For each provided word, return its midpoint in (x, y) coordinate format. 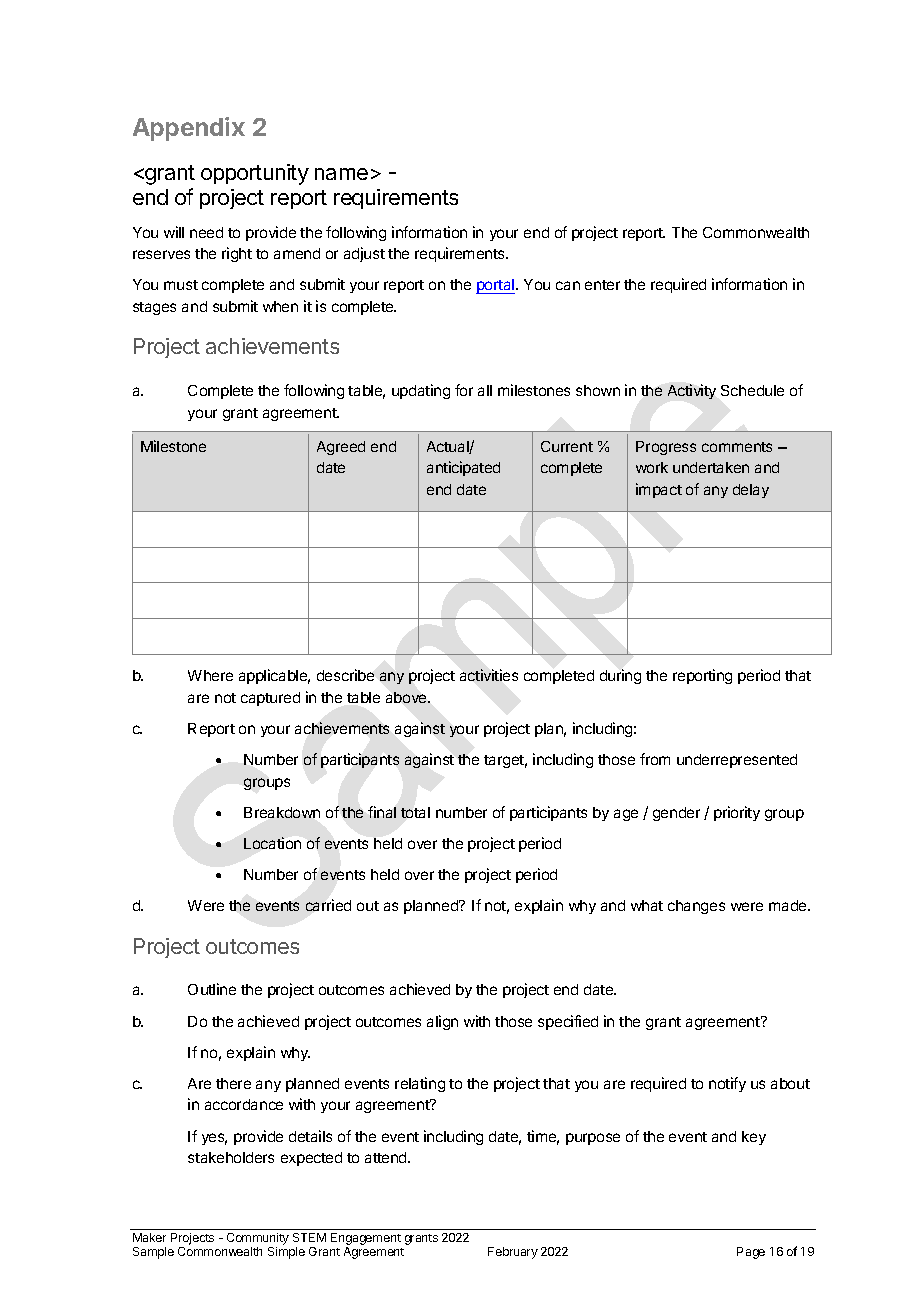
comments (737, 447)
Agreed (341, 448)
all (485, 390)
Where (210, 675)
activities (489, 675)
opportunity (255, 174)
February (513, 1253)
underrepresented (737, 761)
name (341, 174)
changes (696, 907)
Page (751, 1253)
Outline (212, 989)
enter (602, 285)
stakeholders (231, 1157)
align (442, 1022)
